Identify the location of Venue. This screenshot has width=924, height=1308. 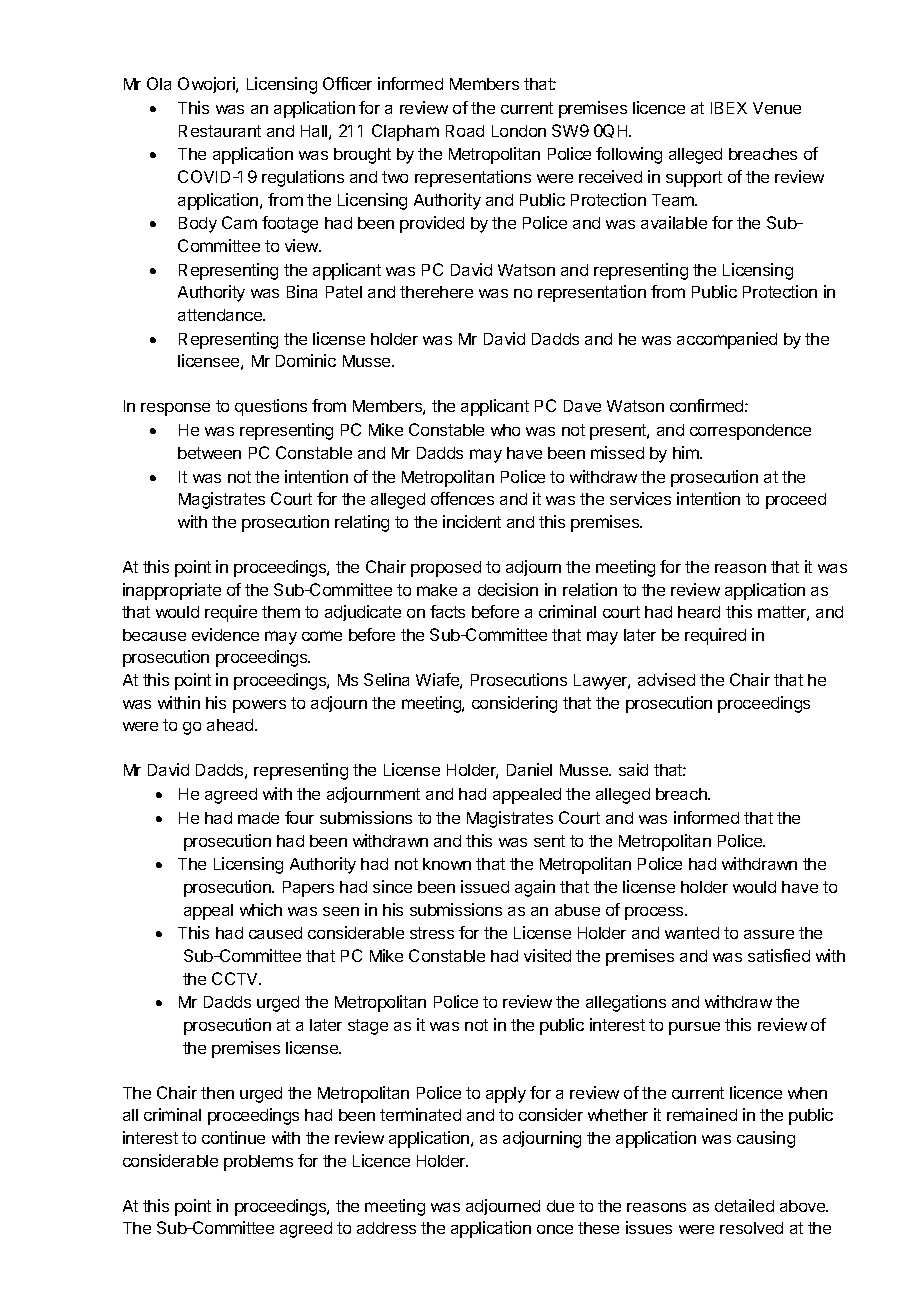
(777, 108).
